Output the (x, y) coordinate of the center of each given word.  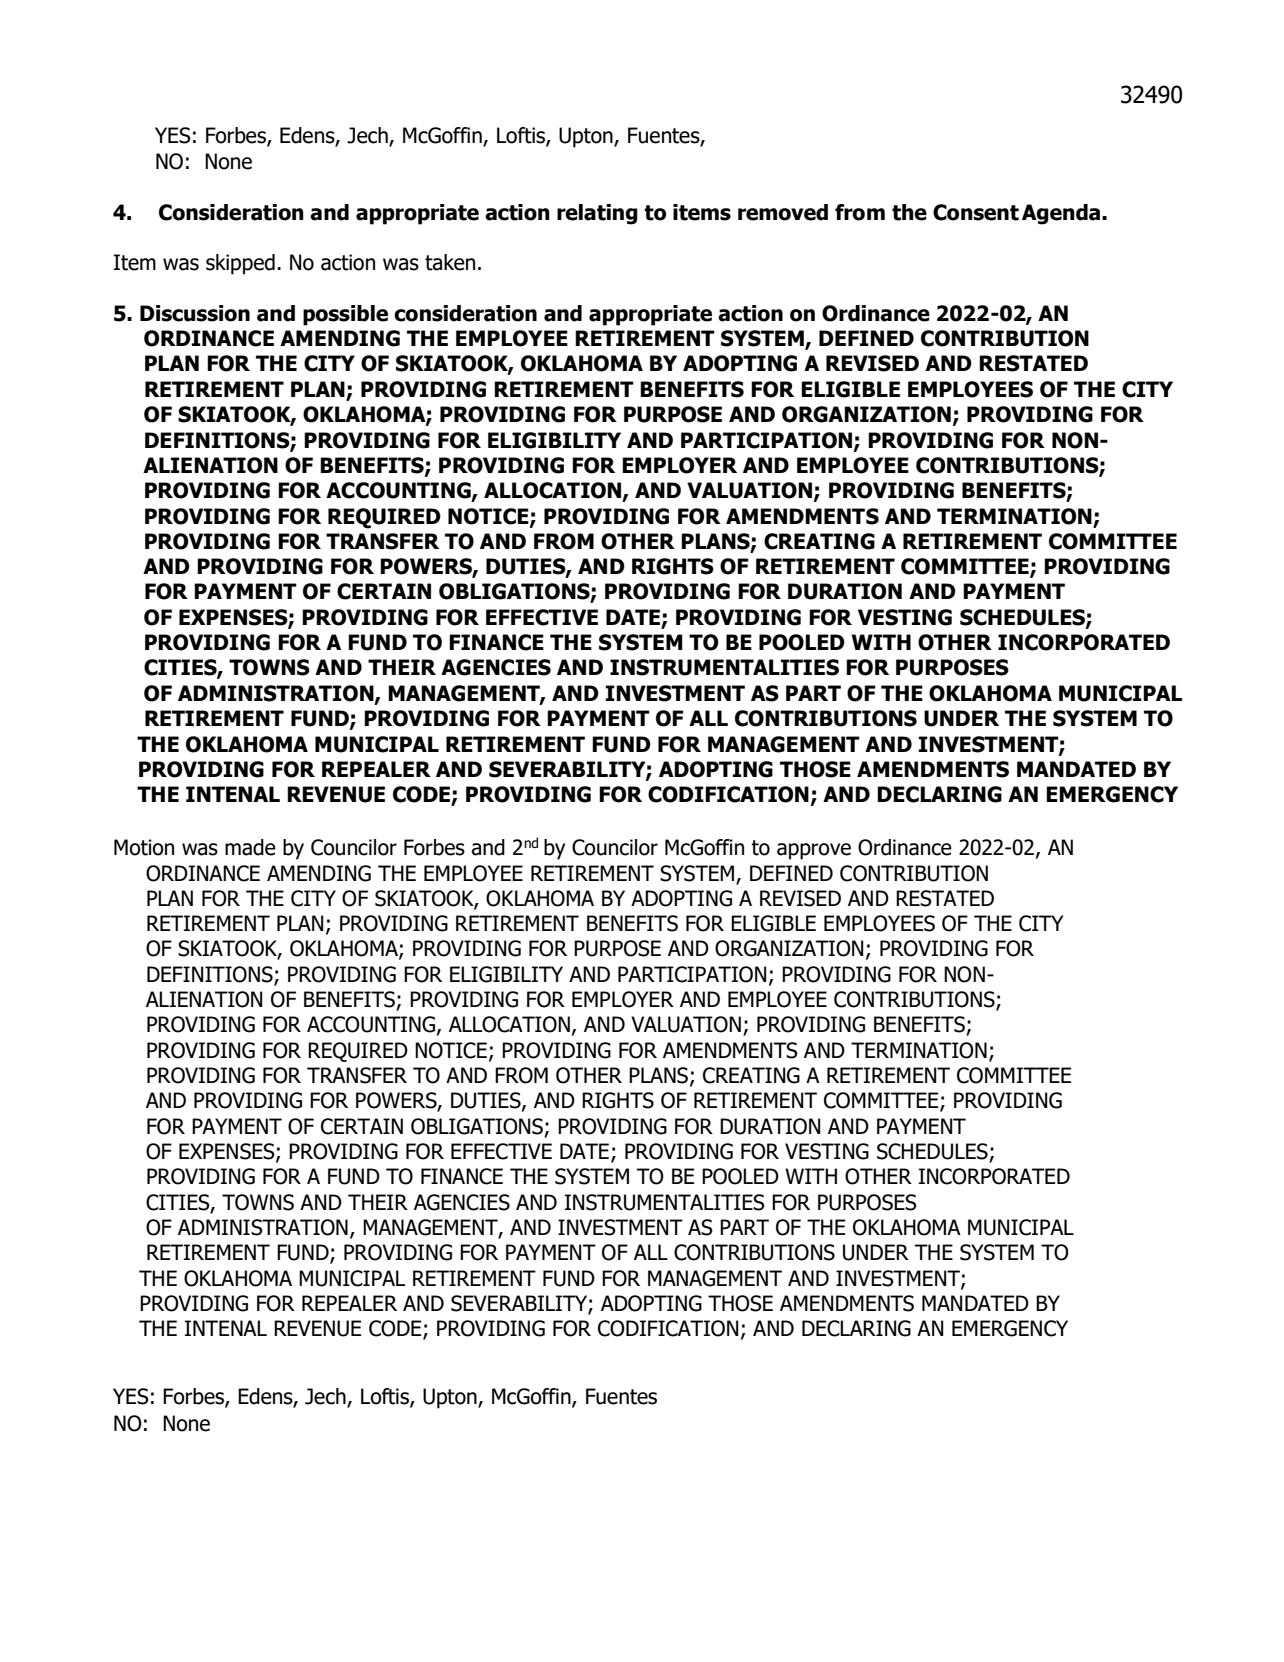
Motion (144, 847)
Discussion (195, 313)
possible (345, 315)
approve (814, 851)
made (250, 847)
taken (450, 262)
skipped (240, 264)
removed (783, 212)
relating (597, 214)
